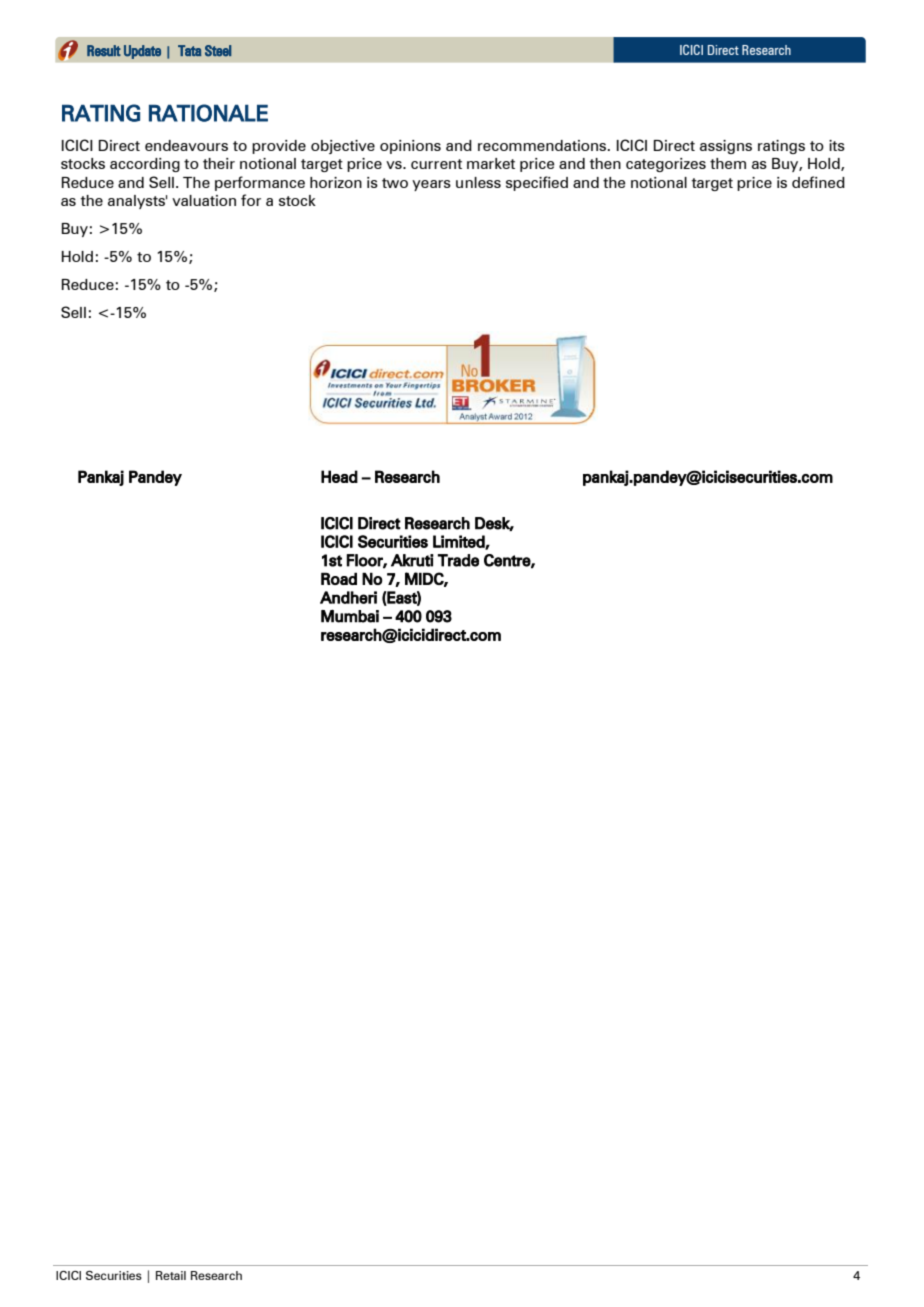 The width and height of the screenshot is (924, 1307). I want to click on Trade, so click(458, 560).
